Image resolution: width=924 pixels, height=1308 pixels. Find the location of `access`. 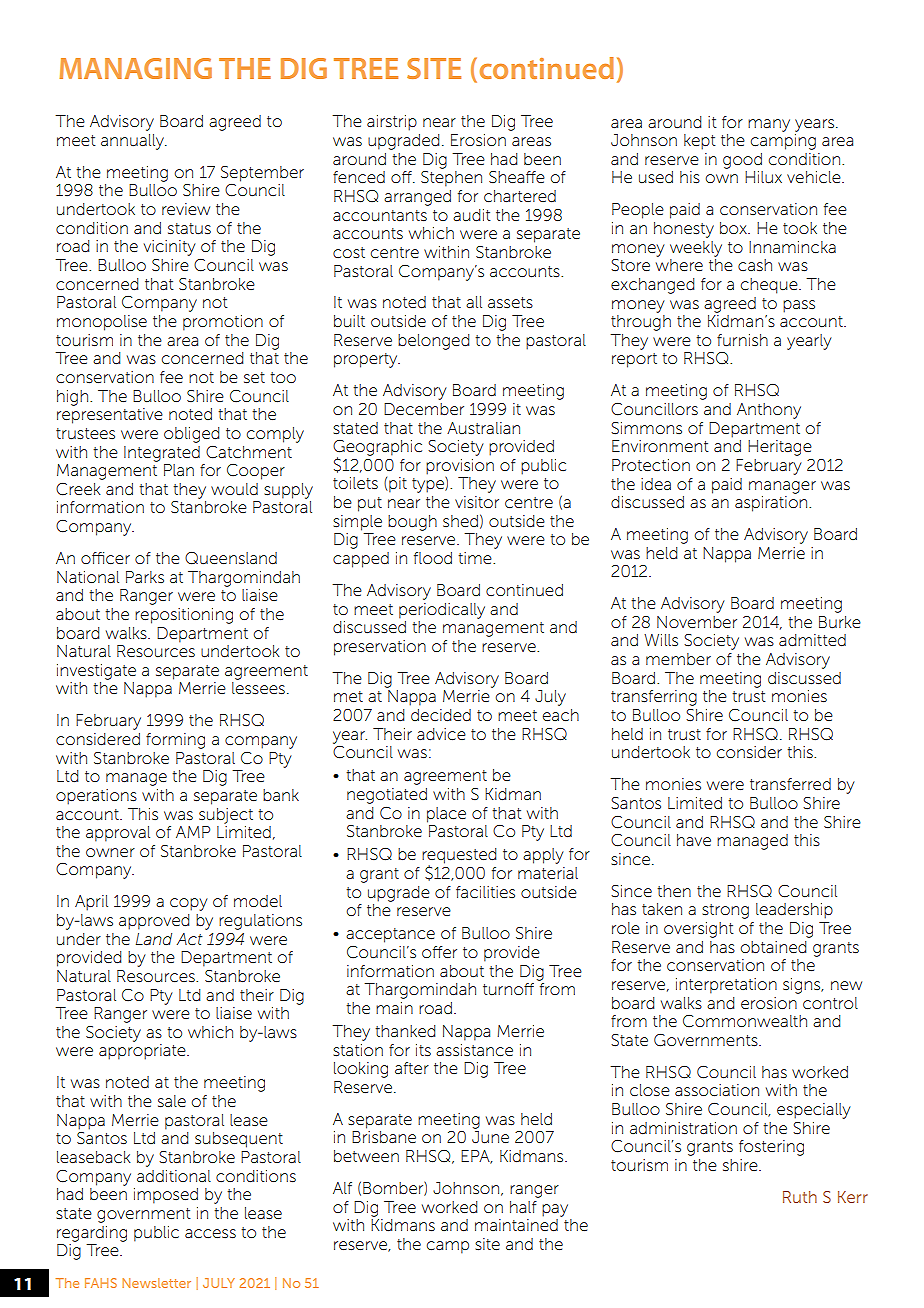

access is located at coordinates (210, 1233).
